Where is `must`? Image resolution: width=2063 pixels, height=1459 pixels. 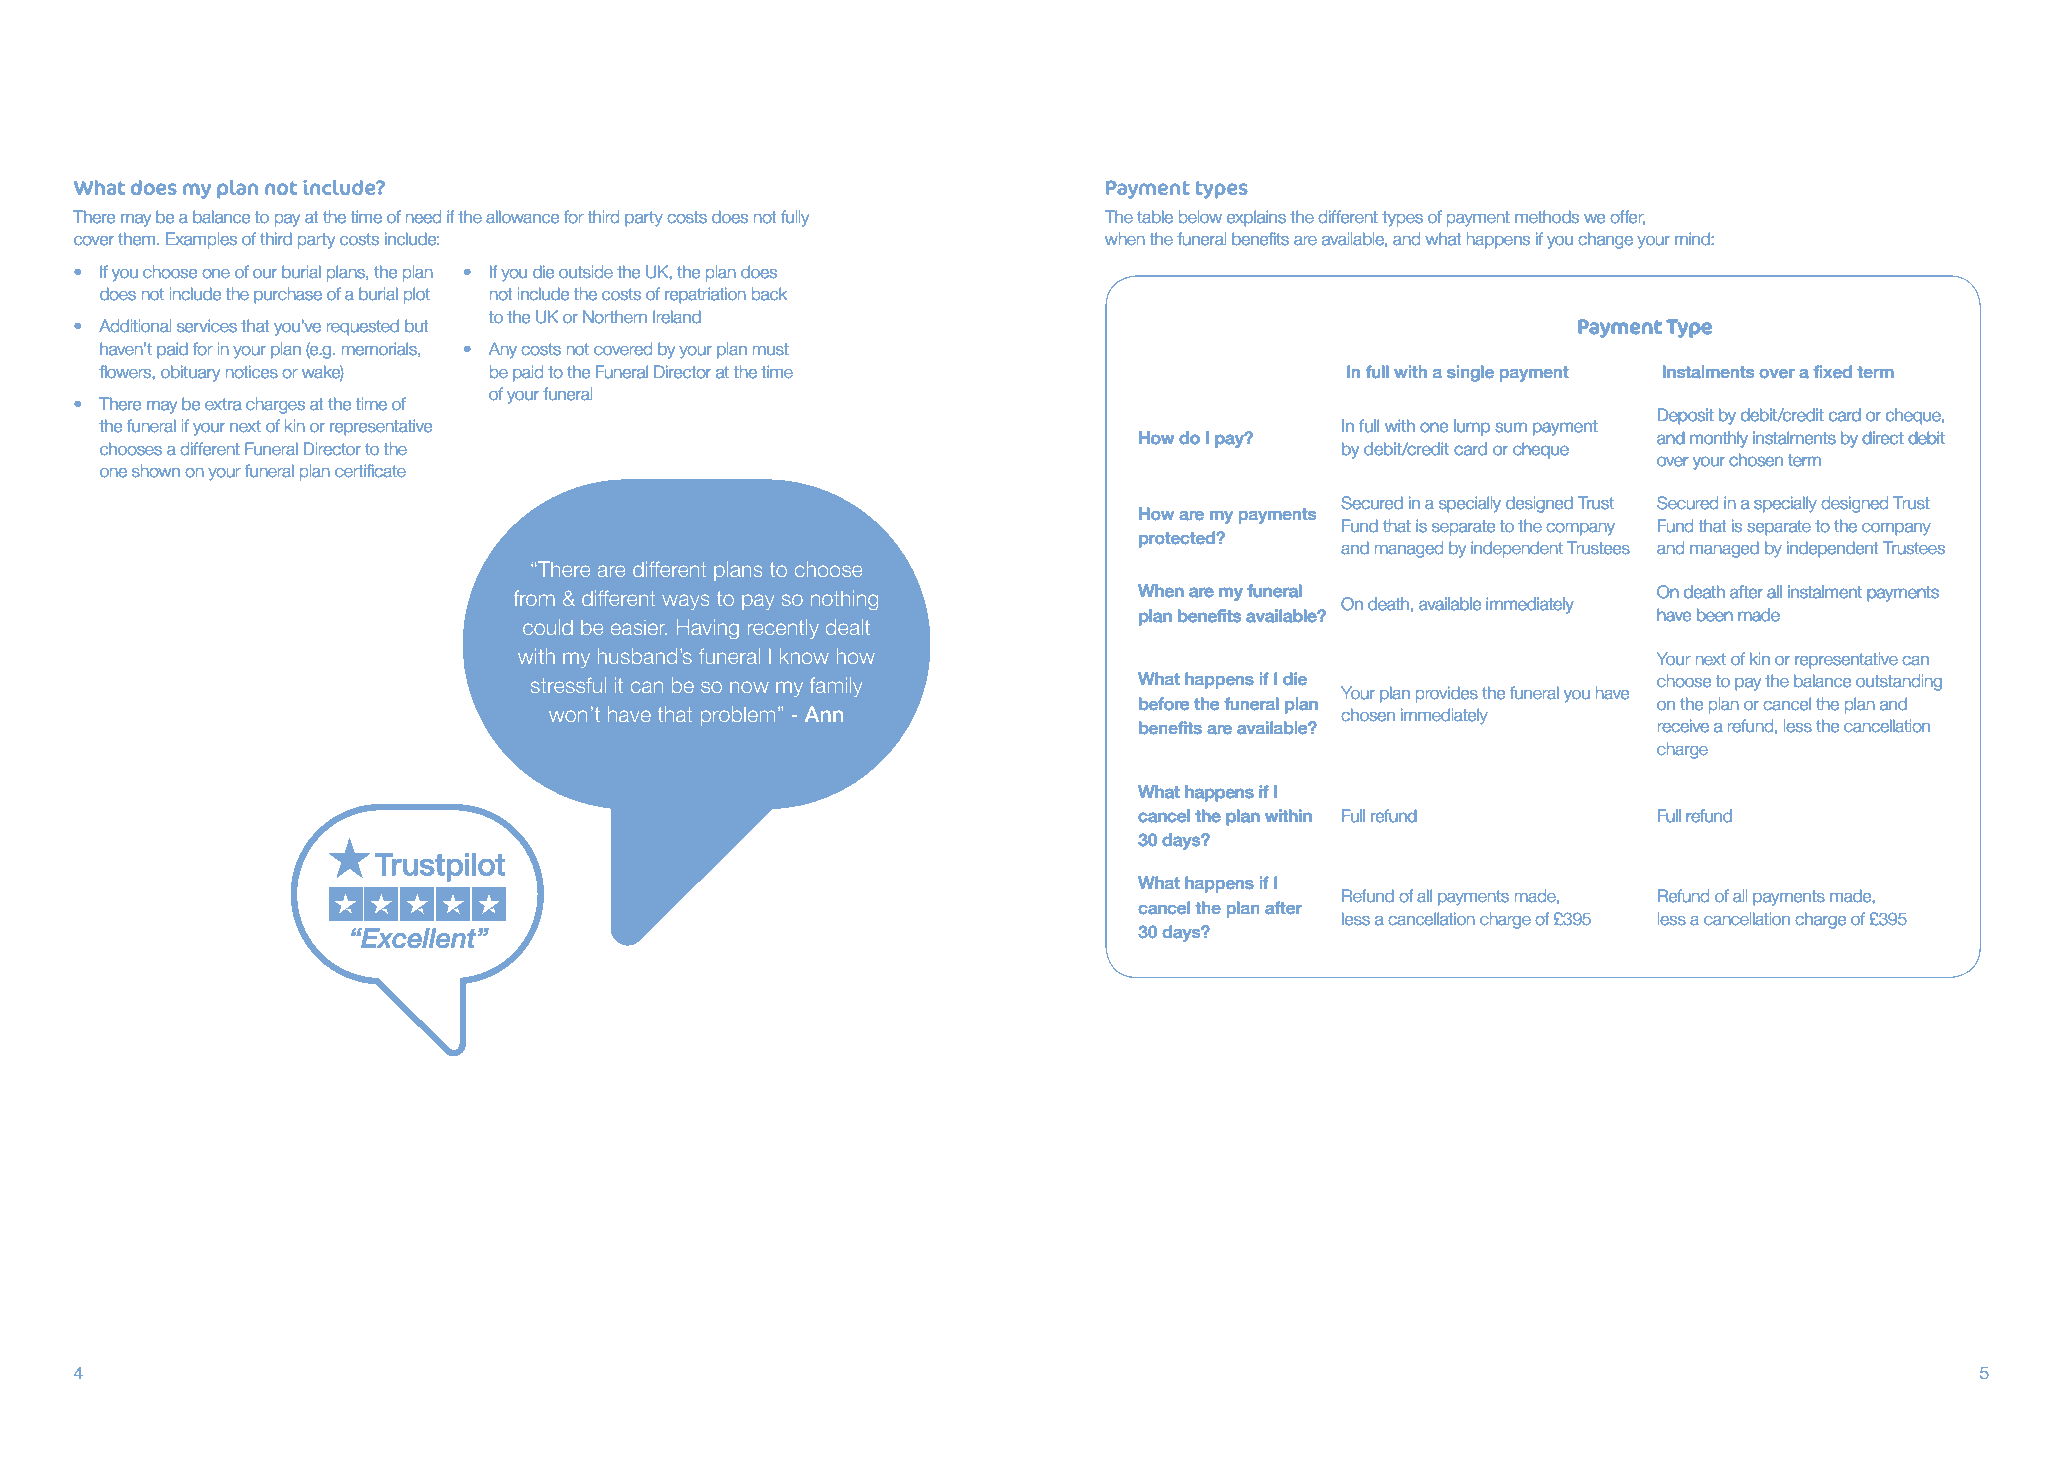
must is located at coordinates (771, 349).
